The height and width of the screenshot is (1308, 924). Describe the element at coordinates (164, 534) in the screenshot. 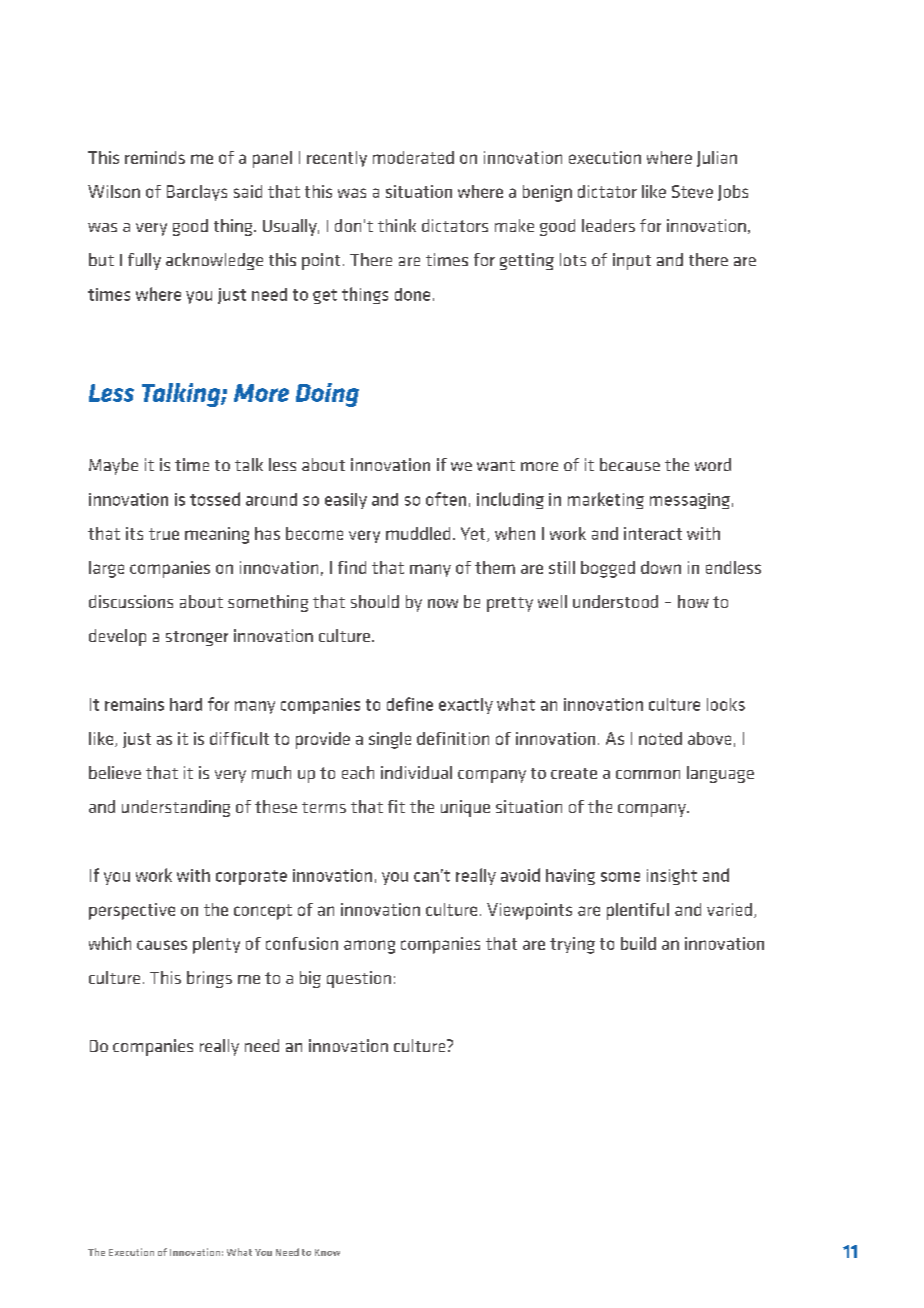

I see `true` at that location.
